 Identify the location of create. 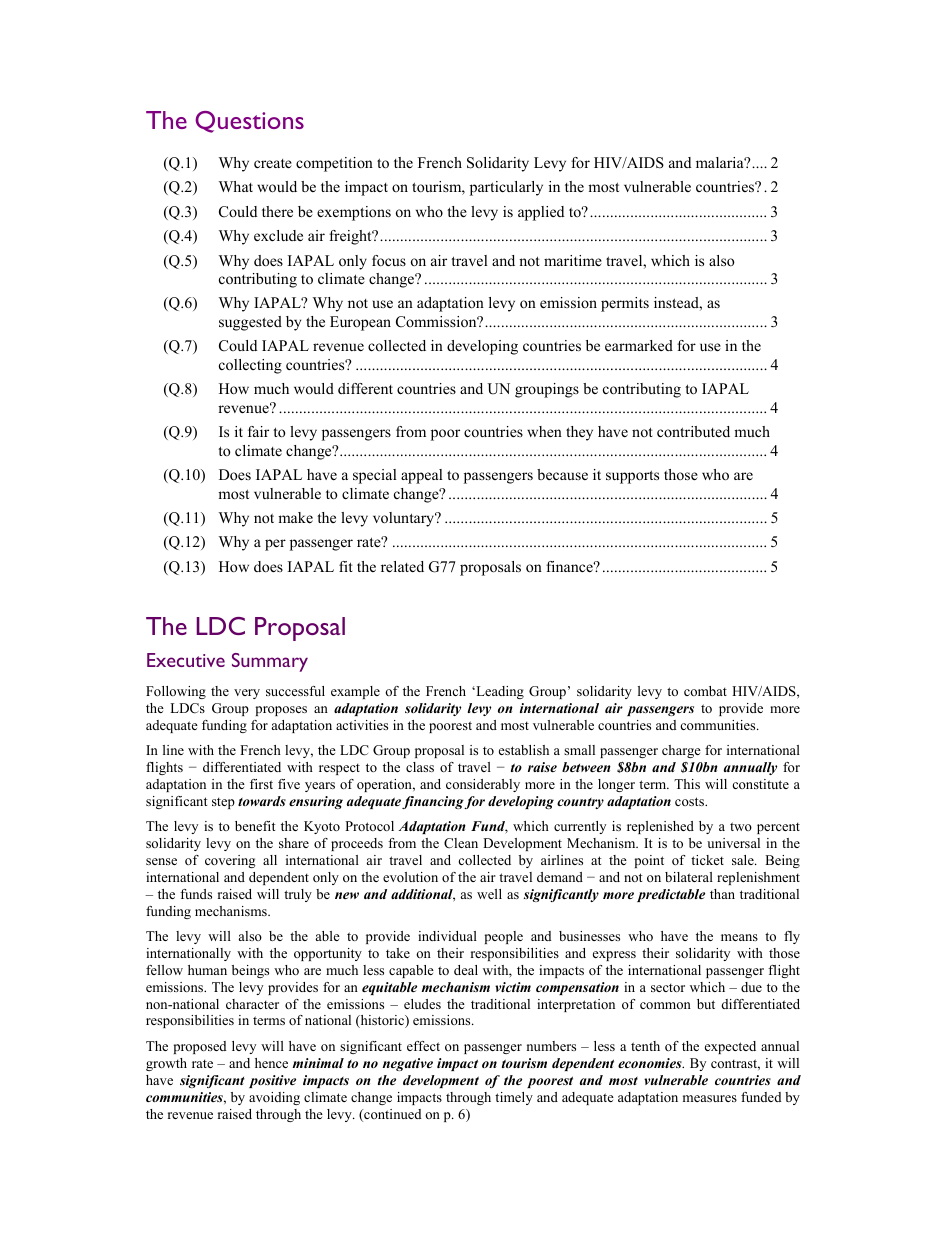
(273, 163).
